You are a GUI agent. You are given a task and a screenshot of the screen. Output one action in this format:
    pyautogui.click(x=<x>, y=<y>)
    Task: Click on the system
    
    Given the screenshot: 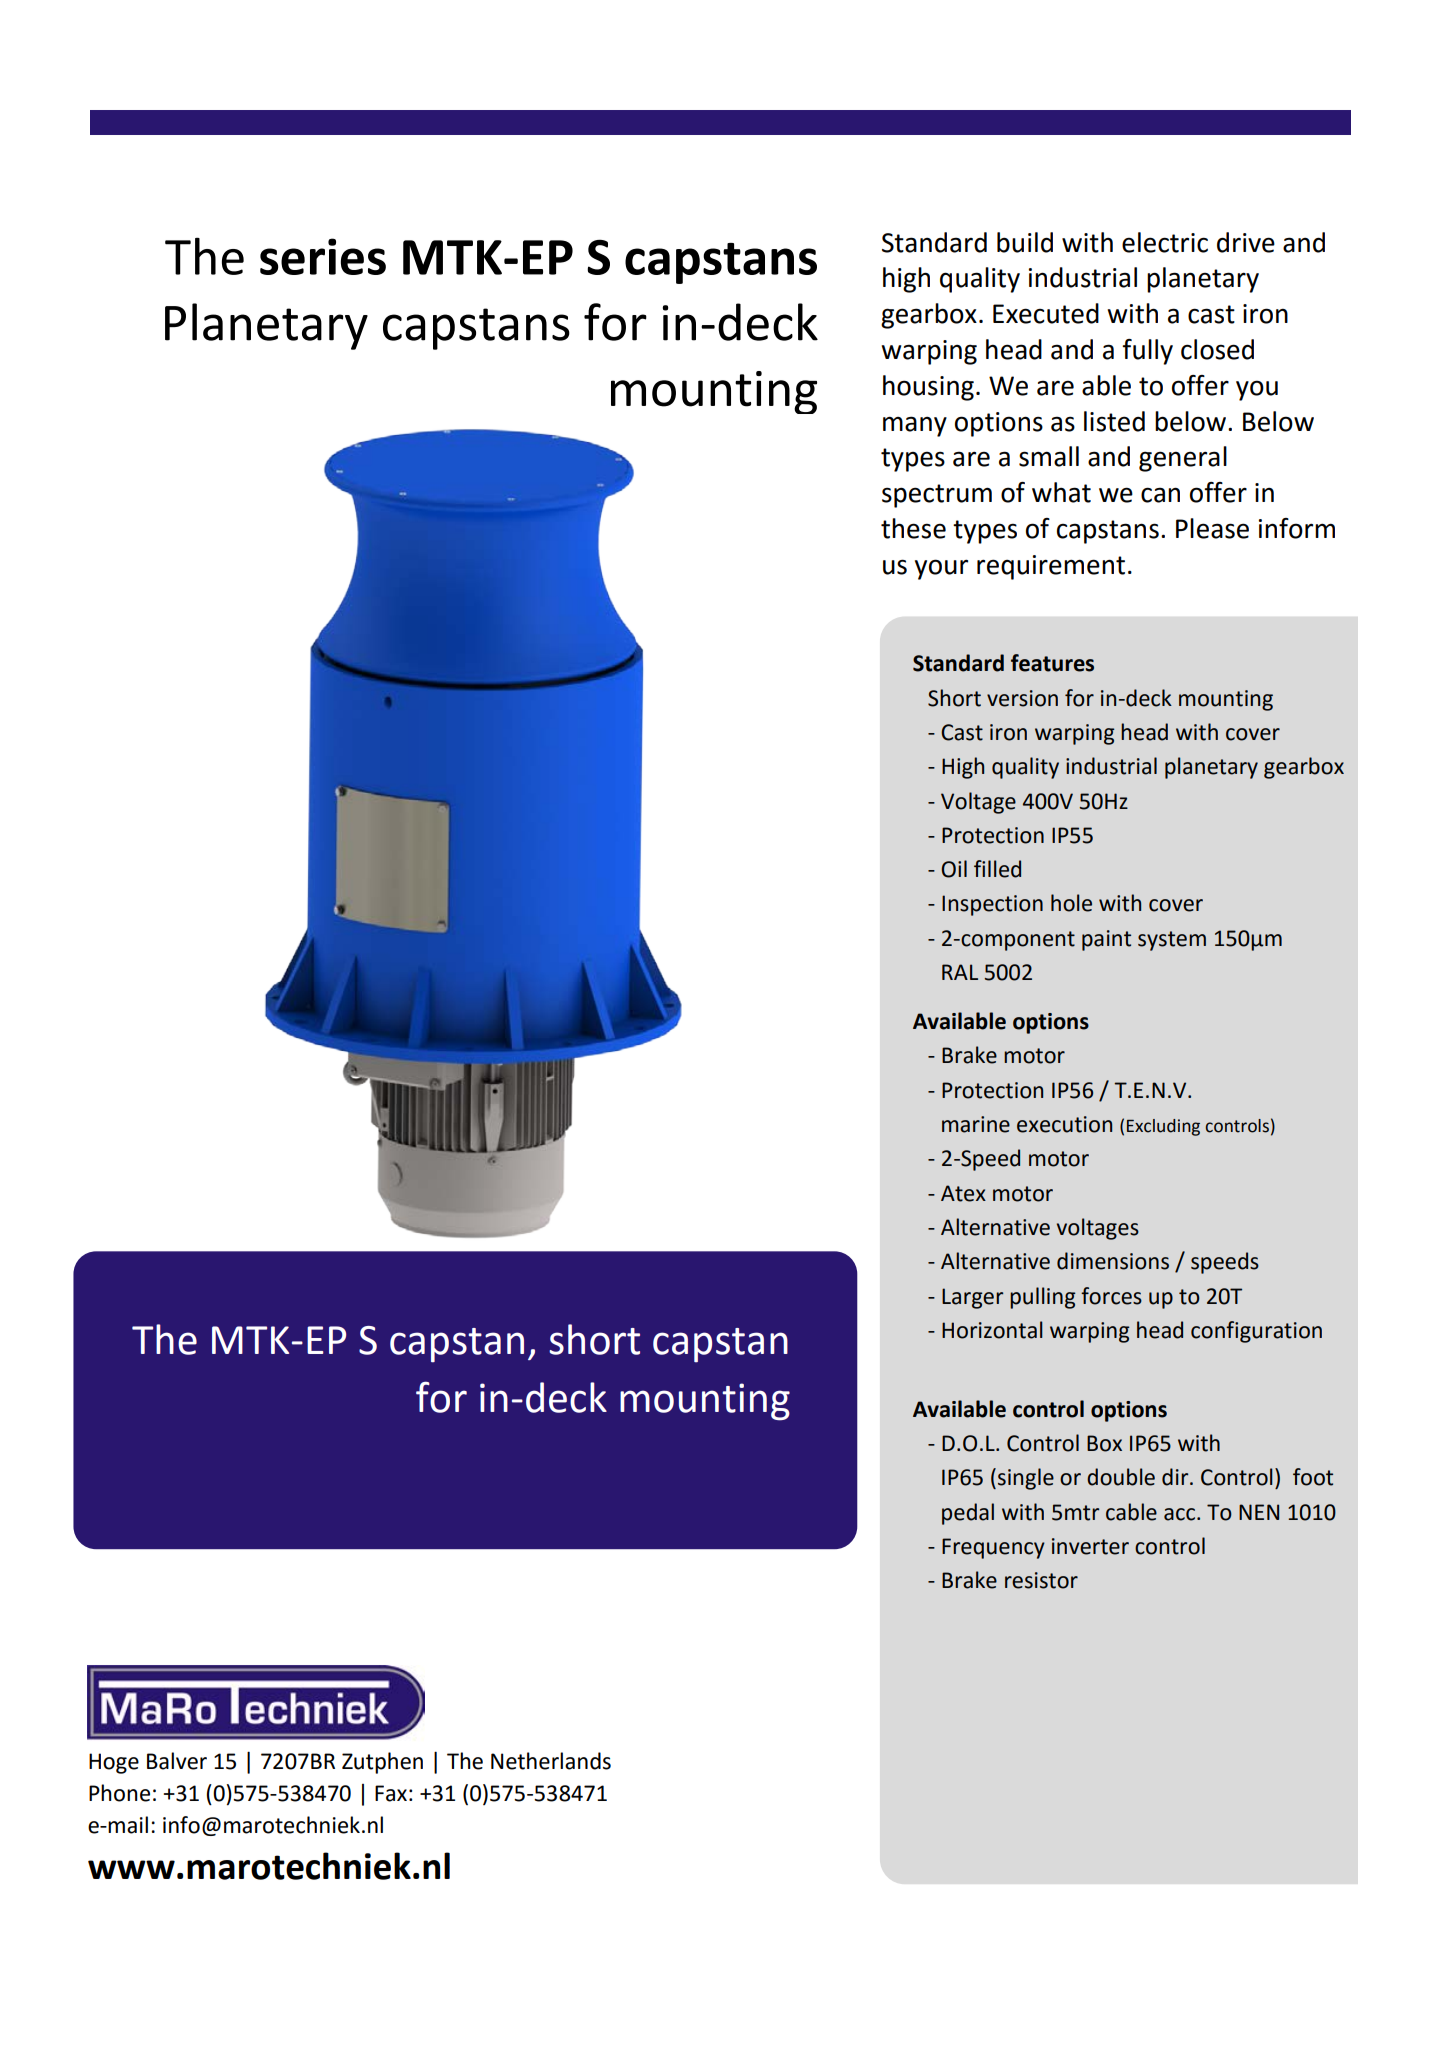 What is the action you would take?
    pyautogui.click(x=1172, y=941)
